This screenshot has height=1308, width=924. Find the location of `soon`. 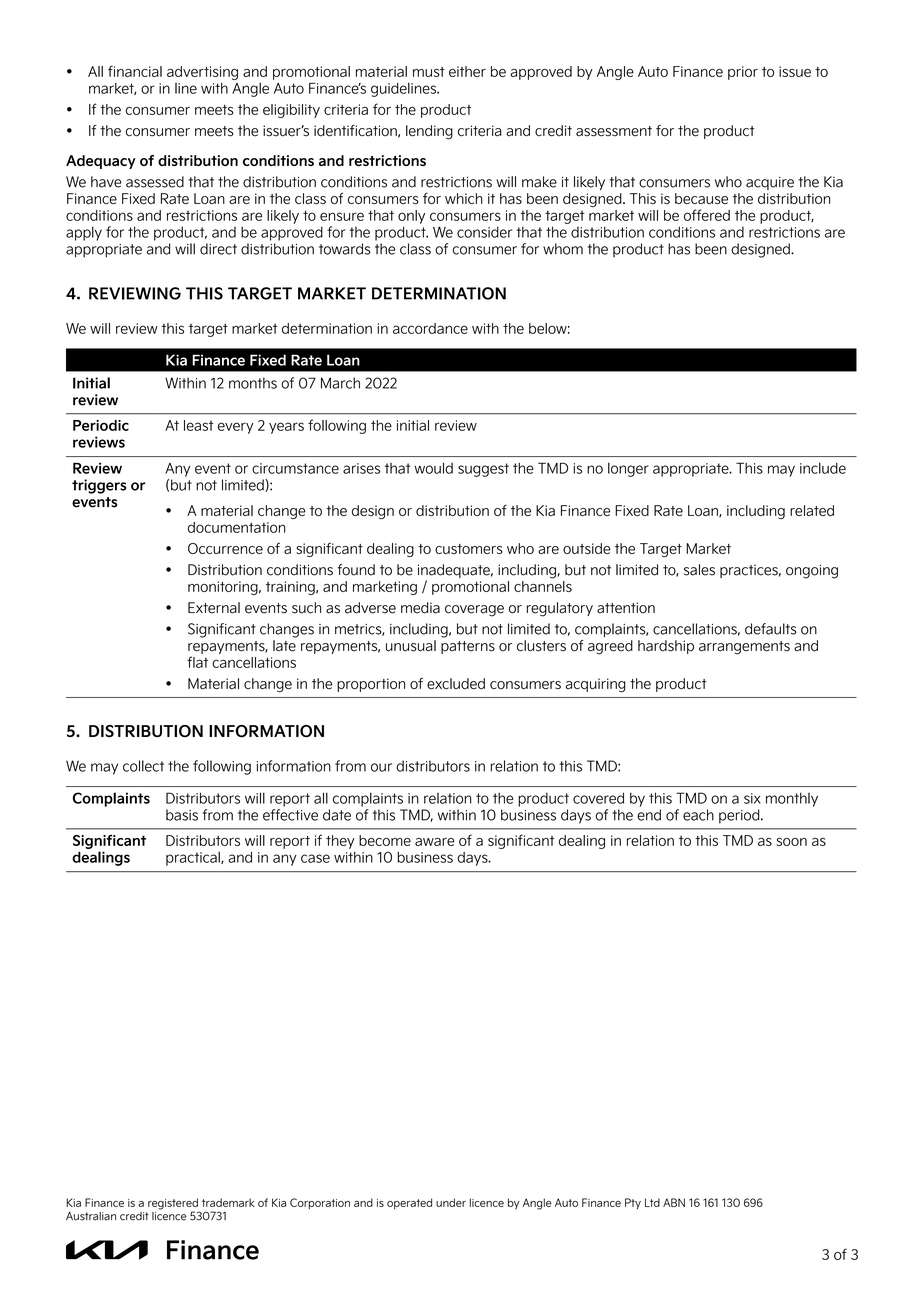

soon is located at coordinates (791, 842).
